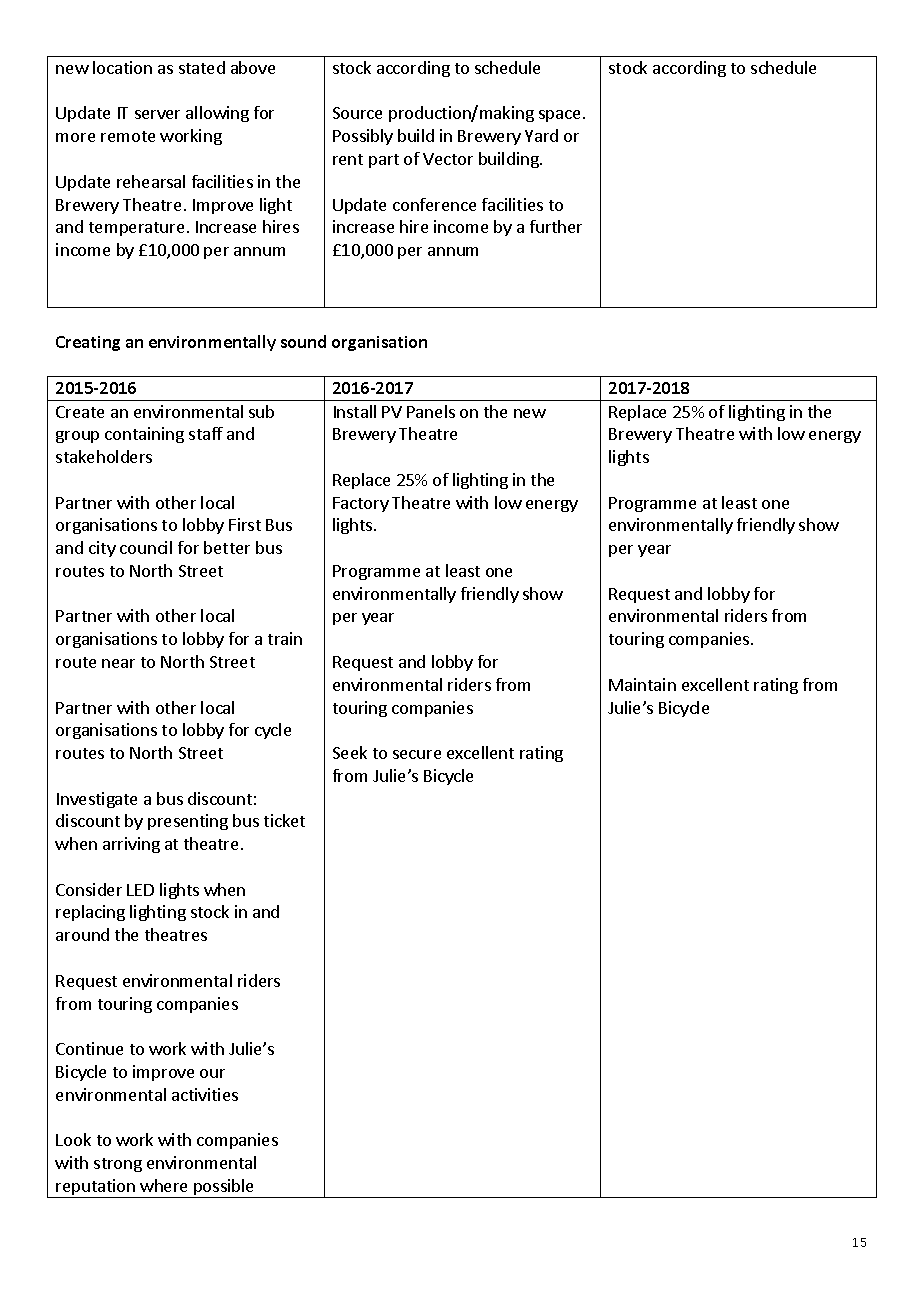 The width and height of the screenshot is (924, 1308). What do you see at coordinates (357, 113) in the screenshot?
I see `Source` at bounding box center [357, 113].
